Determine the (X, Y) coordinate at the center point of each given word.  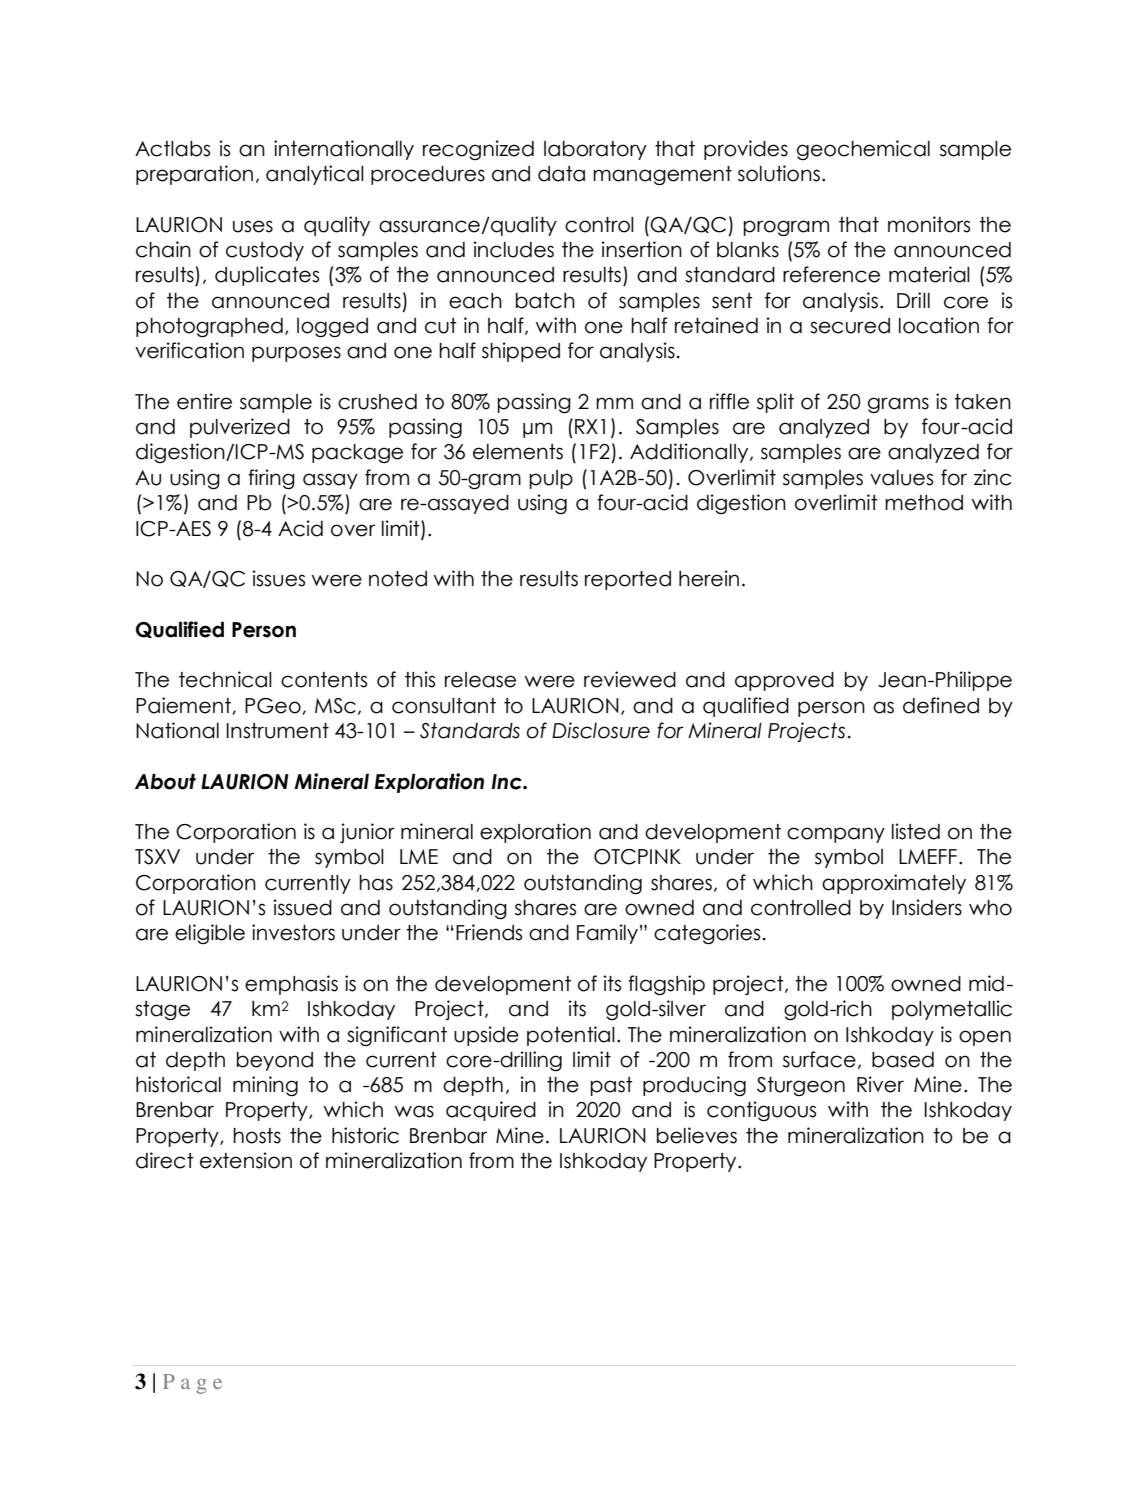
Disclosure (601, 730)
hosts (257, 1136)
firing (271, 479)
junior (367, 833)
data (561, 174)
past (611, 1086)
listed (916, 831)
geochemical (863, 150)
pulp (551, 479)
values (901, 478)
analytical (315, 175)
